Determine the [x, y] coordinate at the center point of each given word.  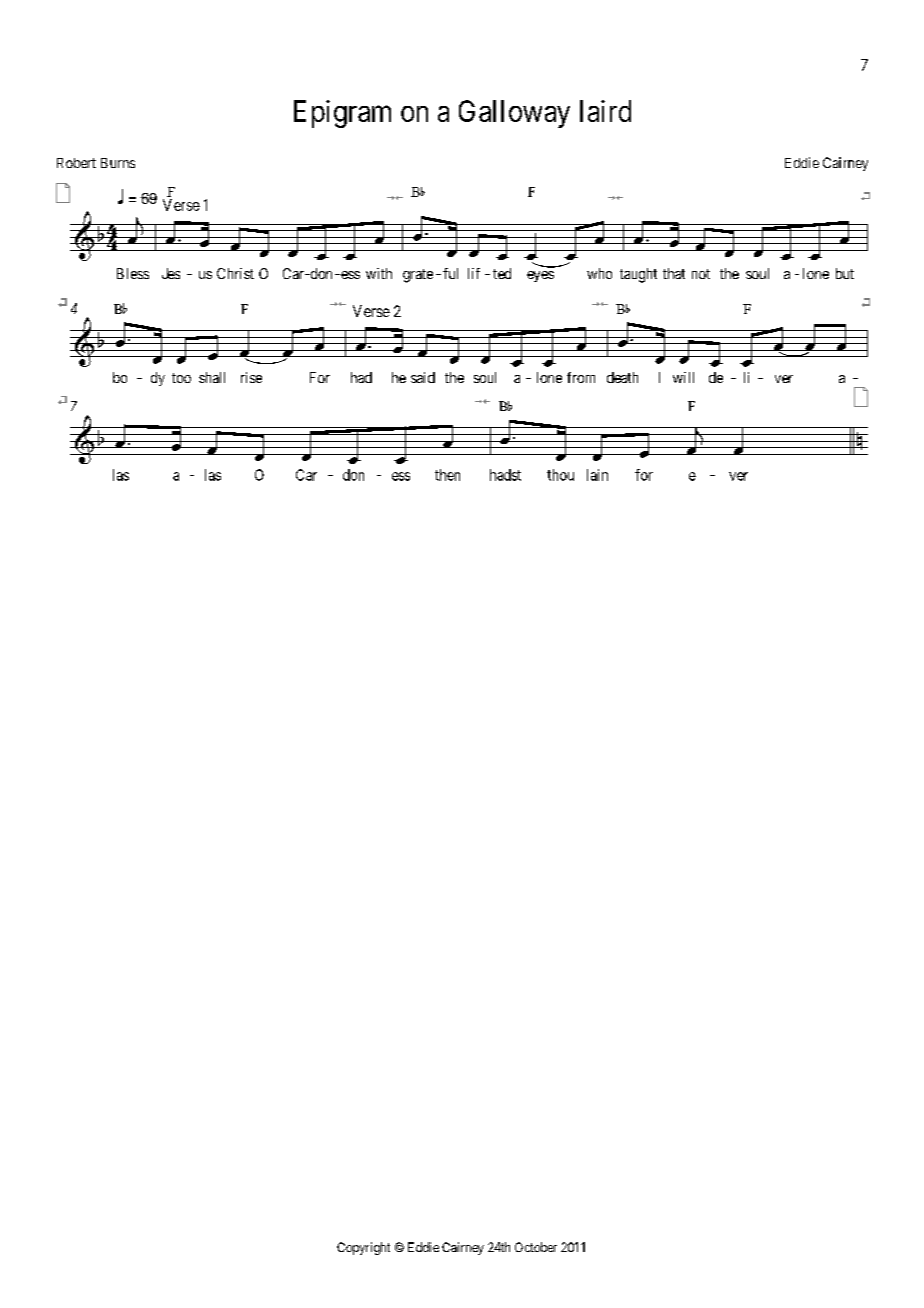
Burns [118, 163]
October [536, 1247]
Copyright [363, 1248]
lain [597, 475]
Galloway [514, 114]
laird [605, 111]
